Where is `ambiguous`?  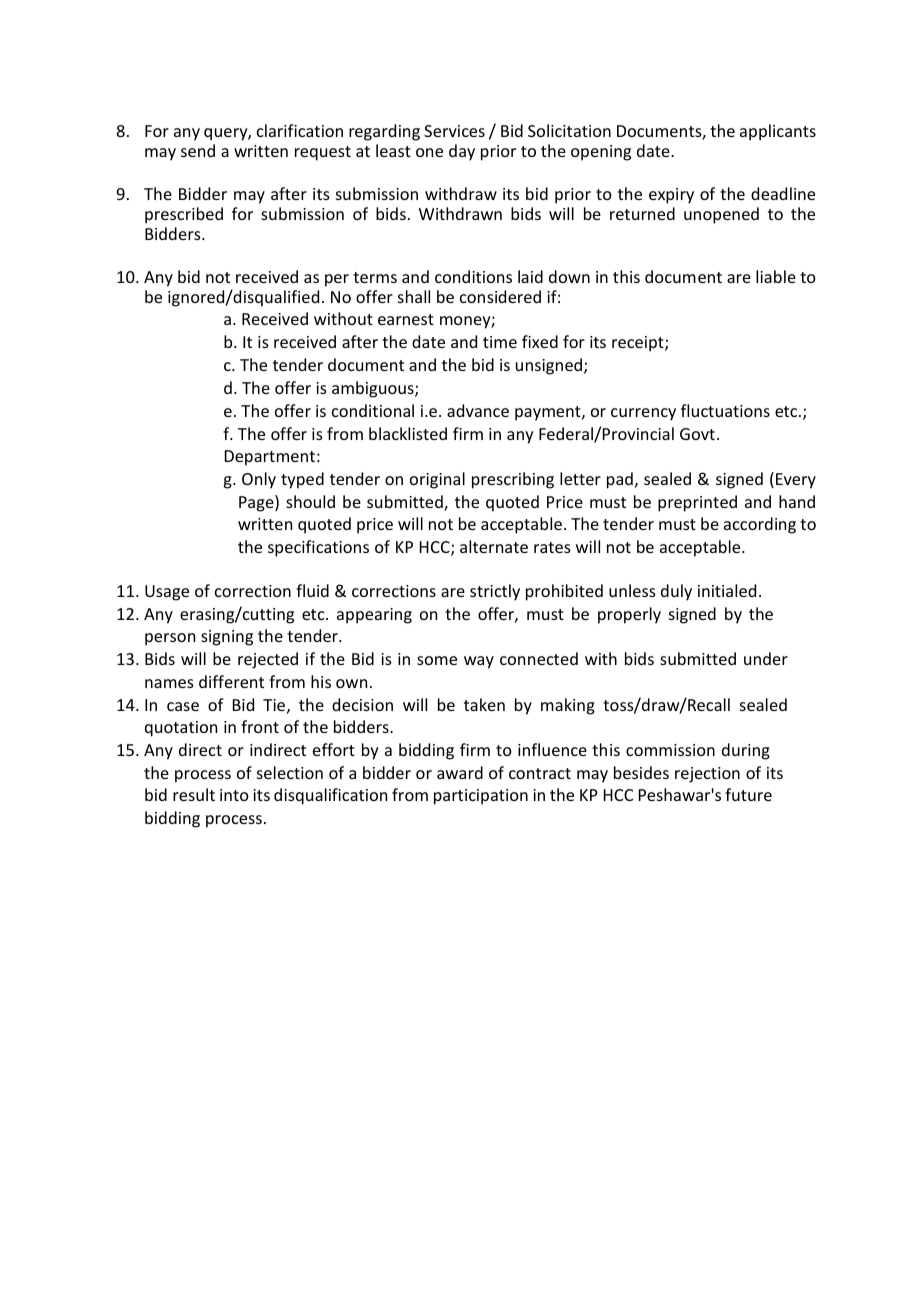
ambiguous is located at coordinates (374, 389).
